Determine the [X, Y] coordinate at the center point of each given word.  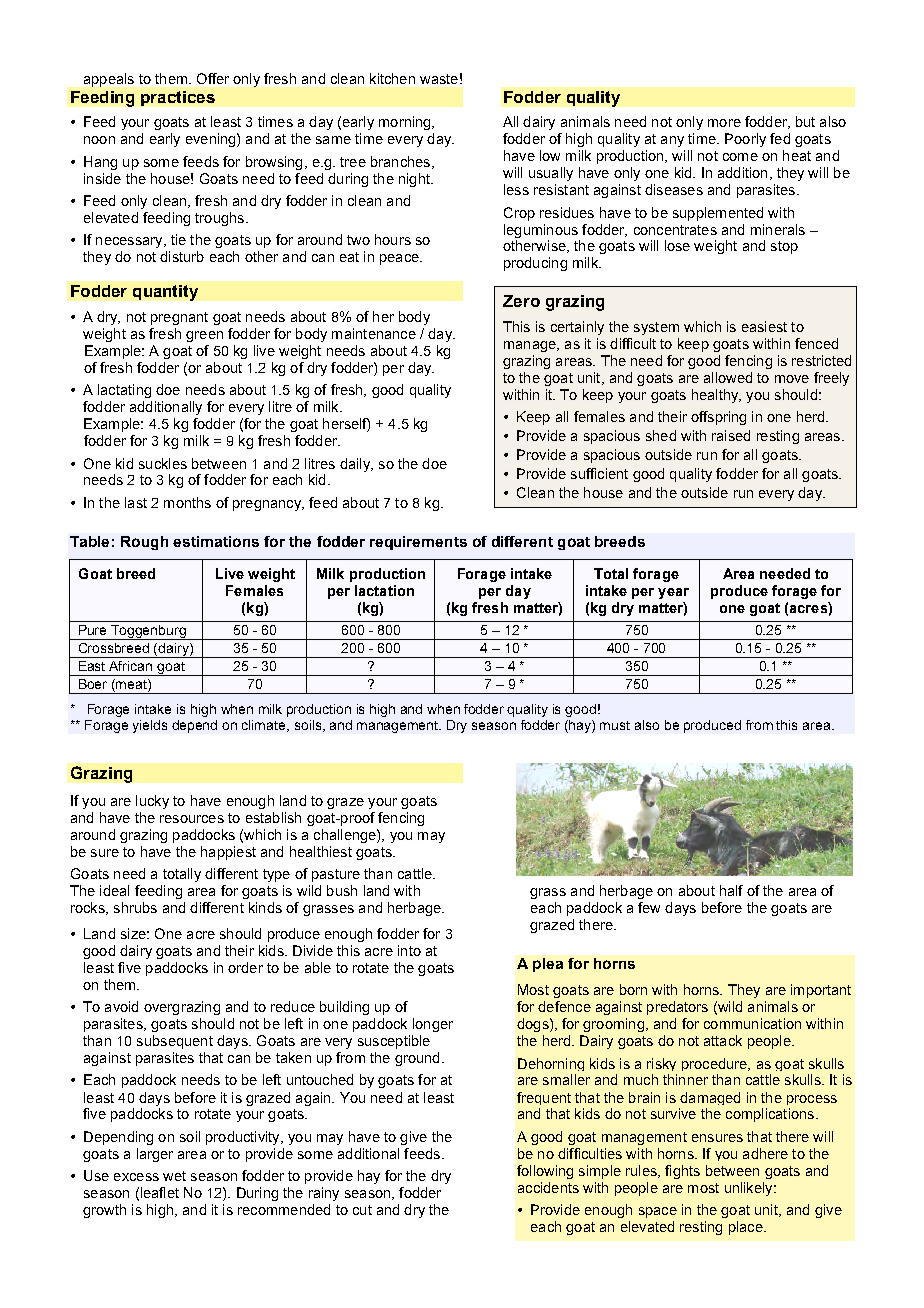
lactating [124, 391]
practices [178, 98]
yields [150, 726]
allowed [728, 377]
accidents [548, 1187]
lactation [384, 590]
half [731, 890]
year [673, 593]
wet [174, 1176]
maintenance [374, 333]
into [409, 950]
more [724, 123]
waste [439, 79]
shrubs [135, 907]
